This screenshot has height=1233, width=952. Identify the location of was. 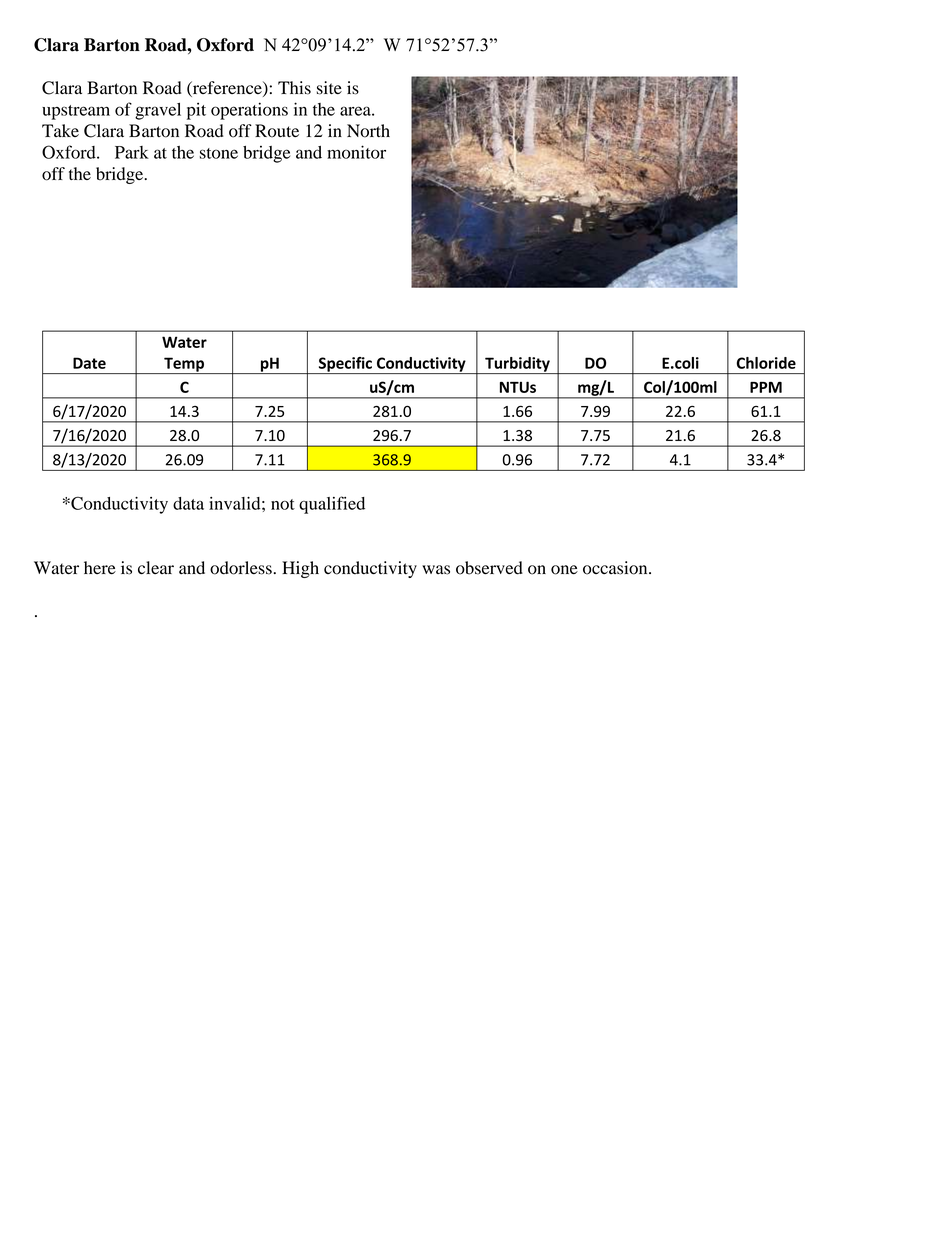
(436, 570).
